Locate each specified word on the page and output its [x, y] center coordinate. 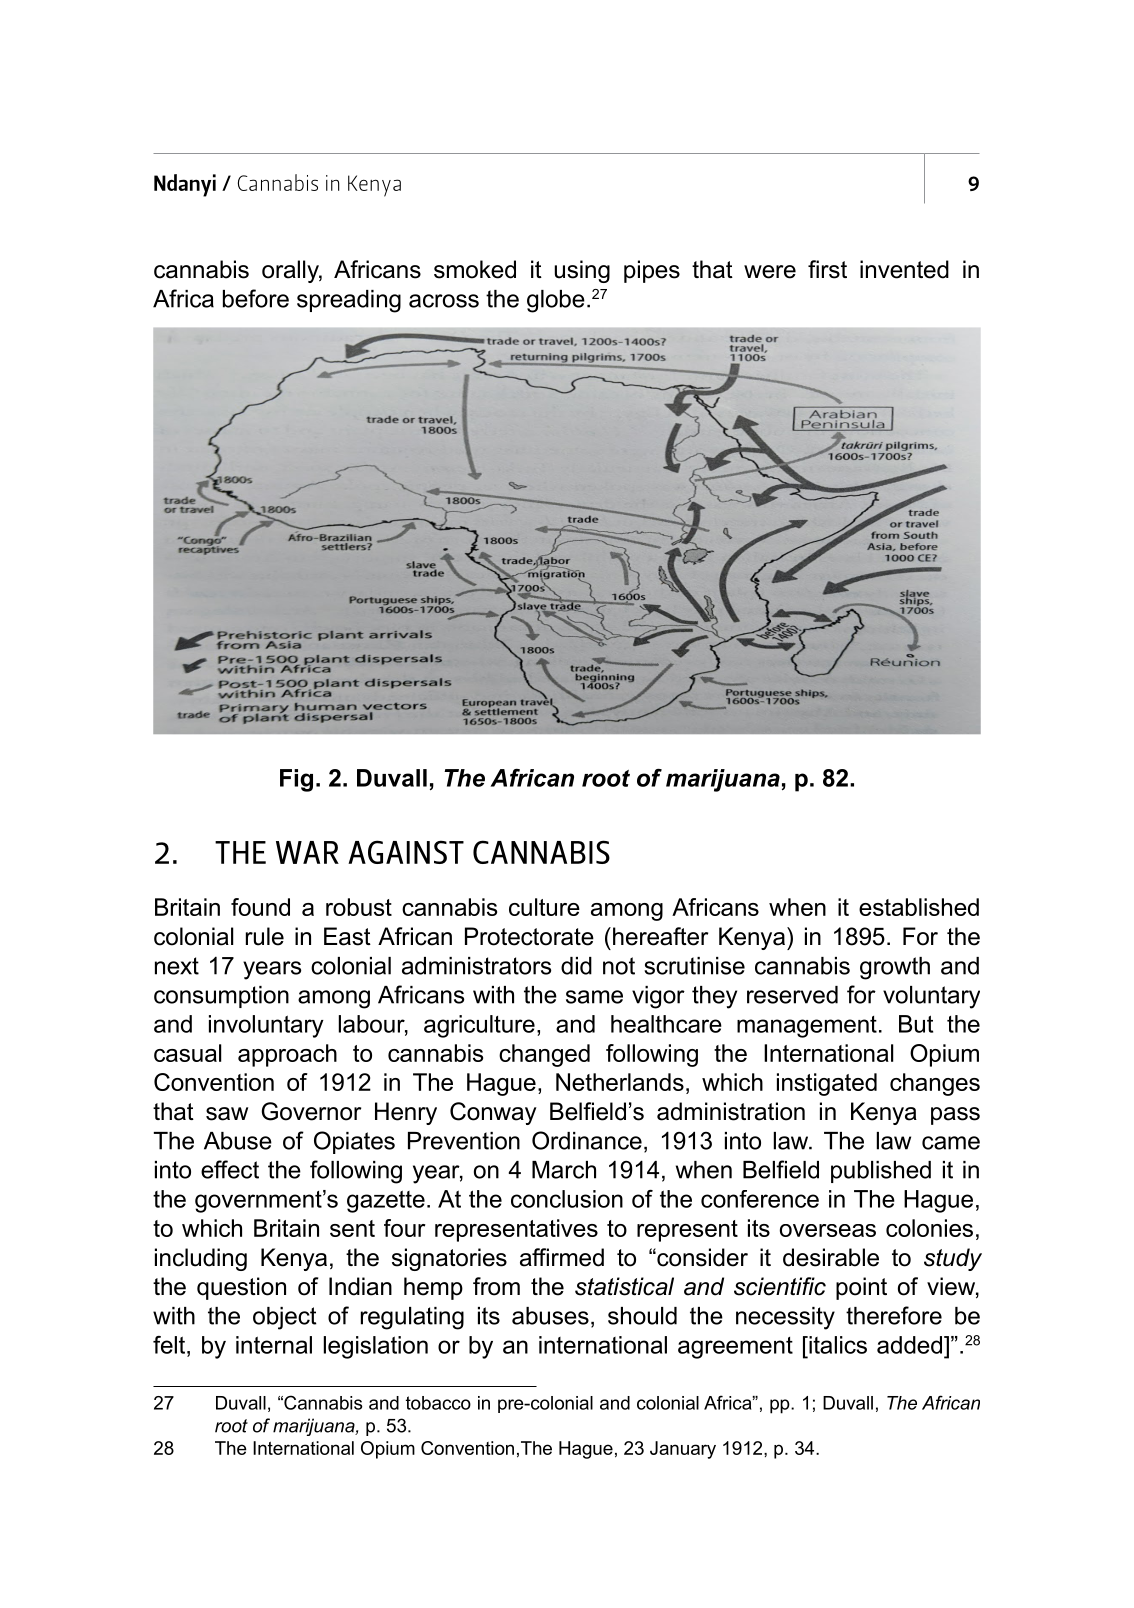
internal [274, 1345]
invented [904, 269]
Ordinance [587, 1140]
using [582, 271]
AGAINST [406, 852]
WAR [307, 852]
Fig [296, 780]
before [256, 298]
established [919, 907]
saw [227, 1114]
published [881, 1172]
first [827, 269]
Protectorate [529, 936]
